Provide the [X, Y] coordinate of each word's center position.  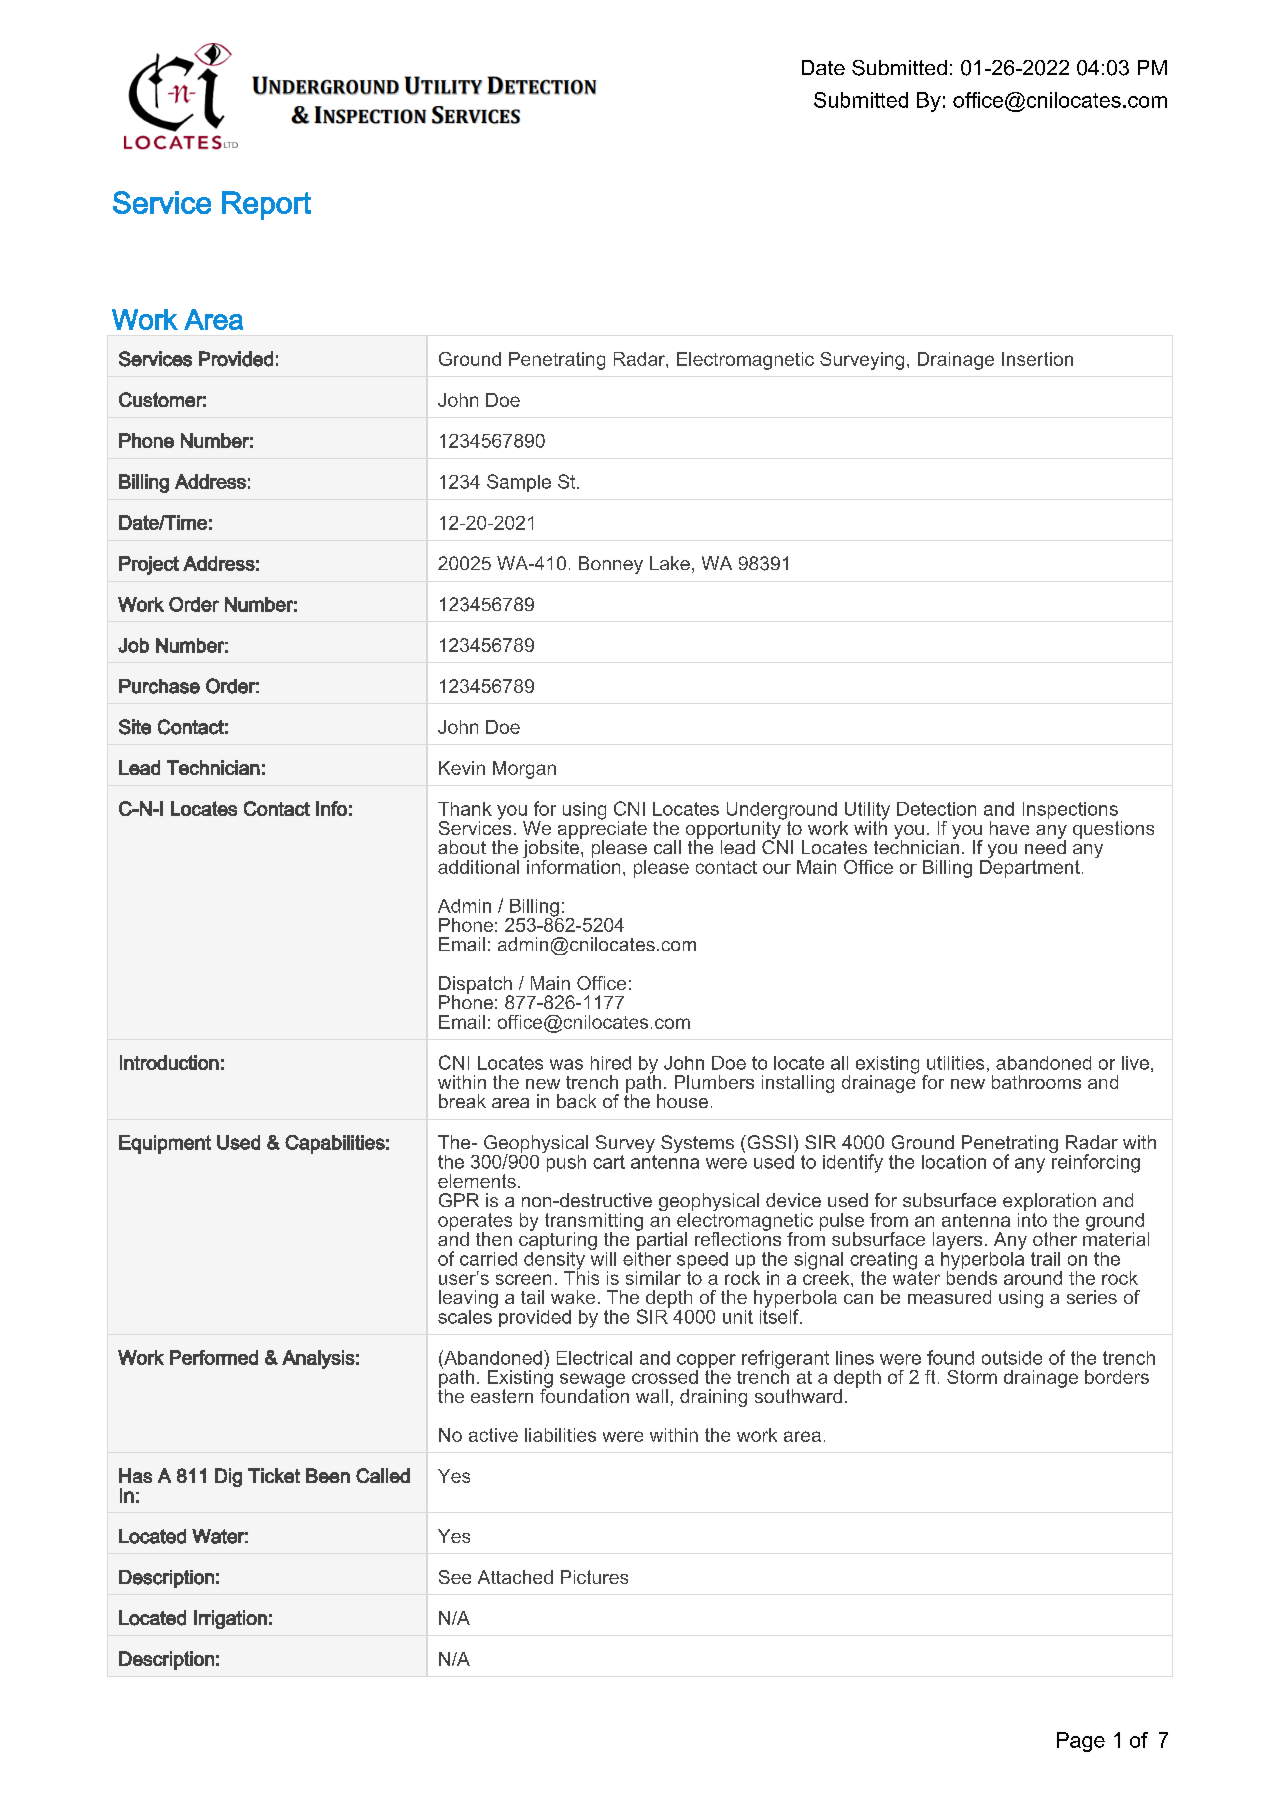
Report [266, 205]
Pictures [594, 1577]
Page [1081, 1742]
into [1032, 1218]
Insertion [1037, 359]
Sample [519, 483]
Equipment [165, 1144]
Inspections [1070, 812]
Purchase [159, 686]
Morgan [524, 770]
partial [661, 1239]
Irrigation [230, 1619]
